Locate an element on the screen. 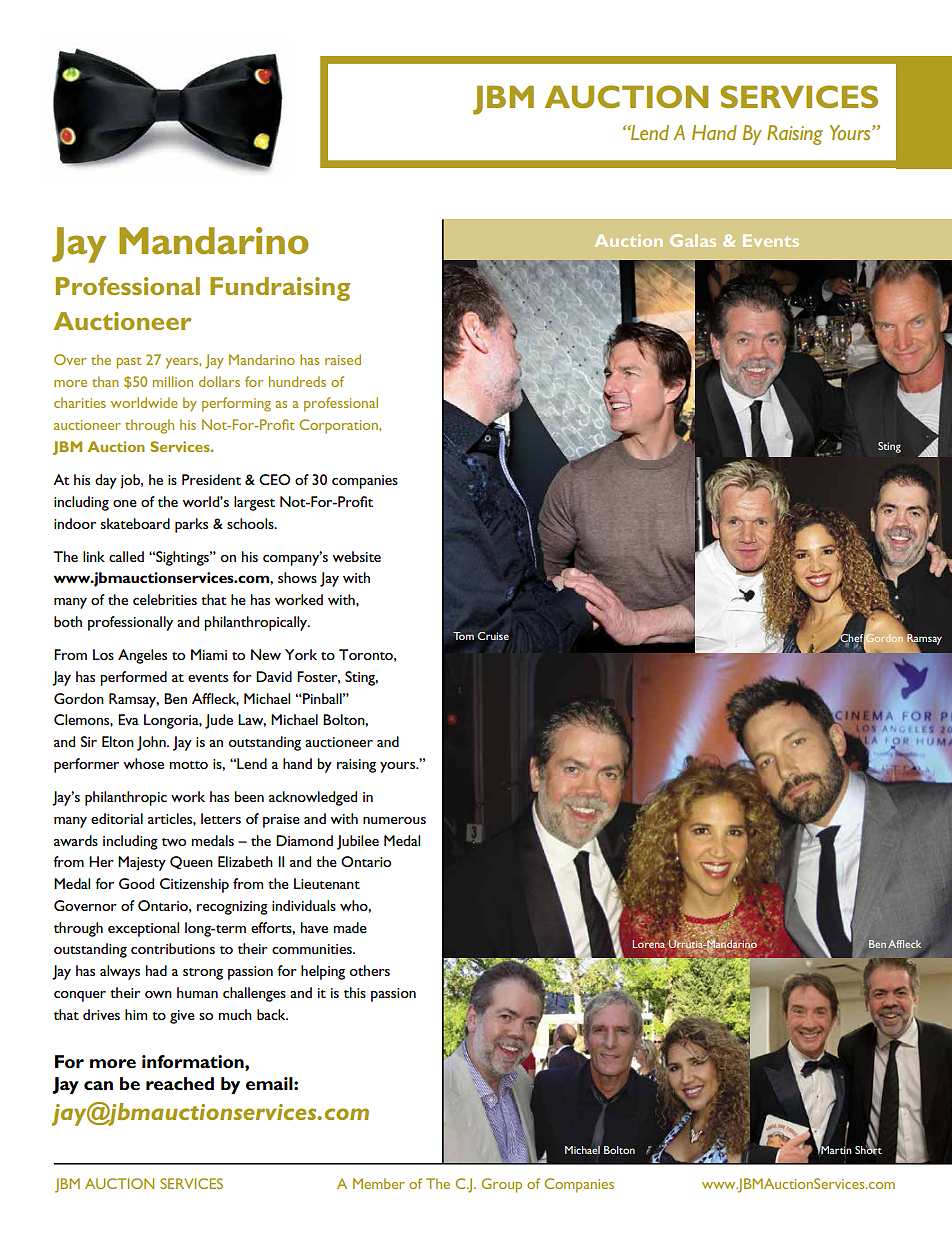 The width and height of the screenshot is (952, 1233). Galas is located at coordinates (693, 240).
